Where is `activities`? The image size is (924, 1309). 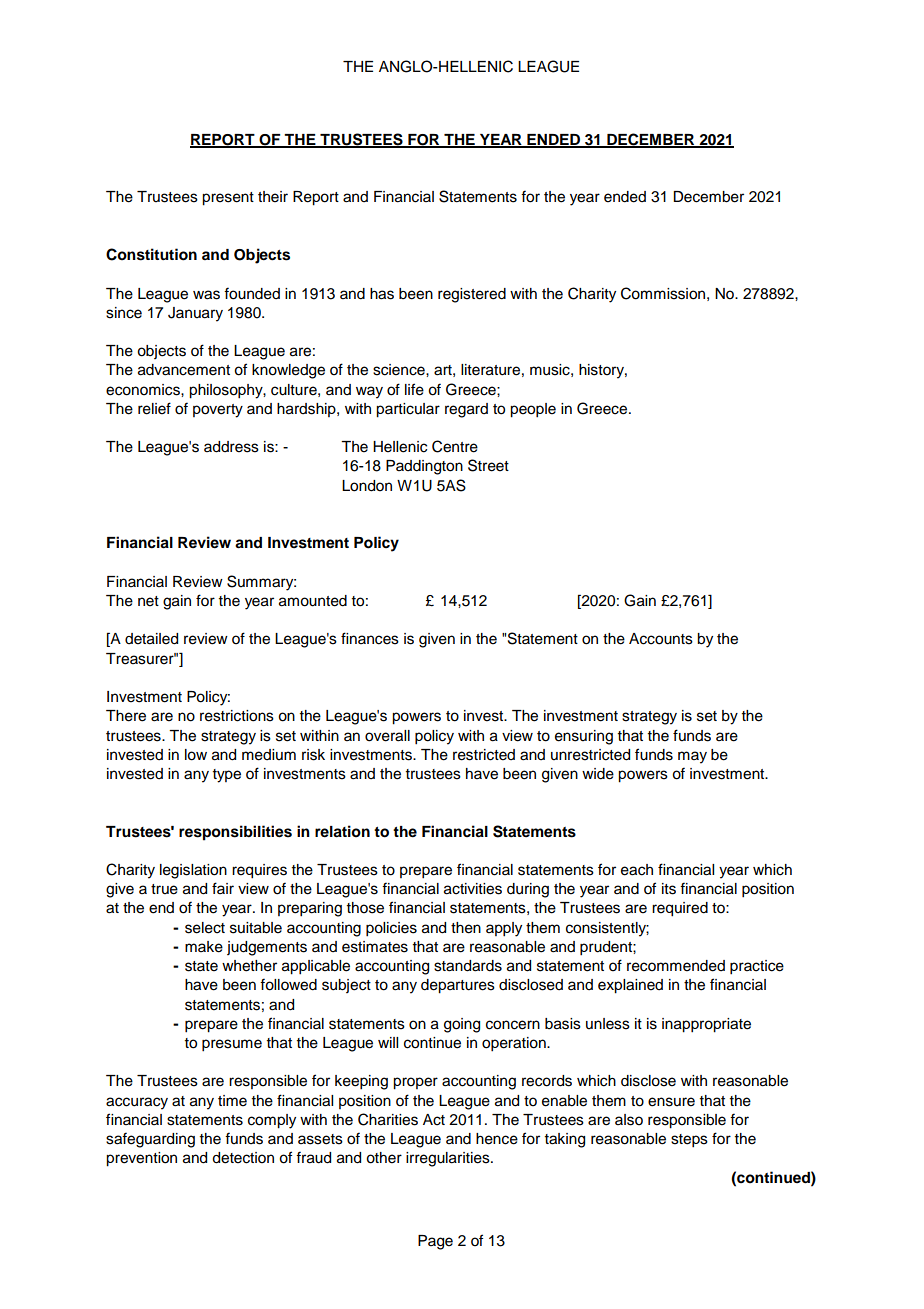 activities is located at coordinates (473, 889).
